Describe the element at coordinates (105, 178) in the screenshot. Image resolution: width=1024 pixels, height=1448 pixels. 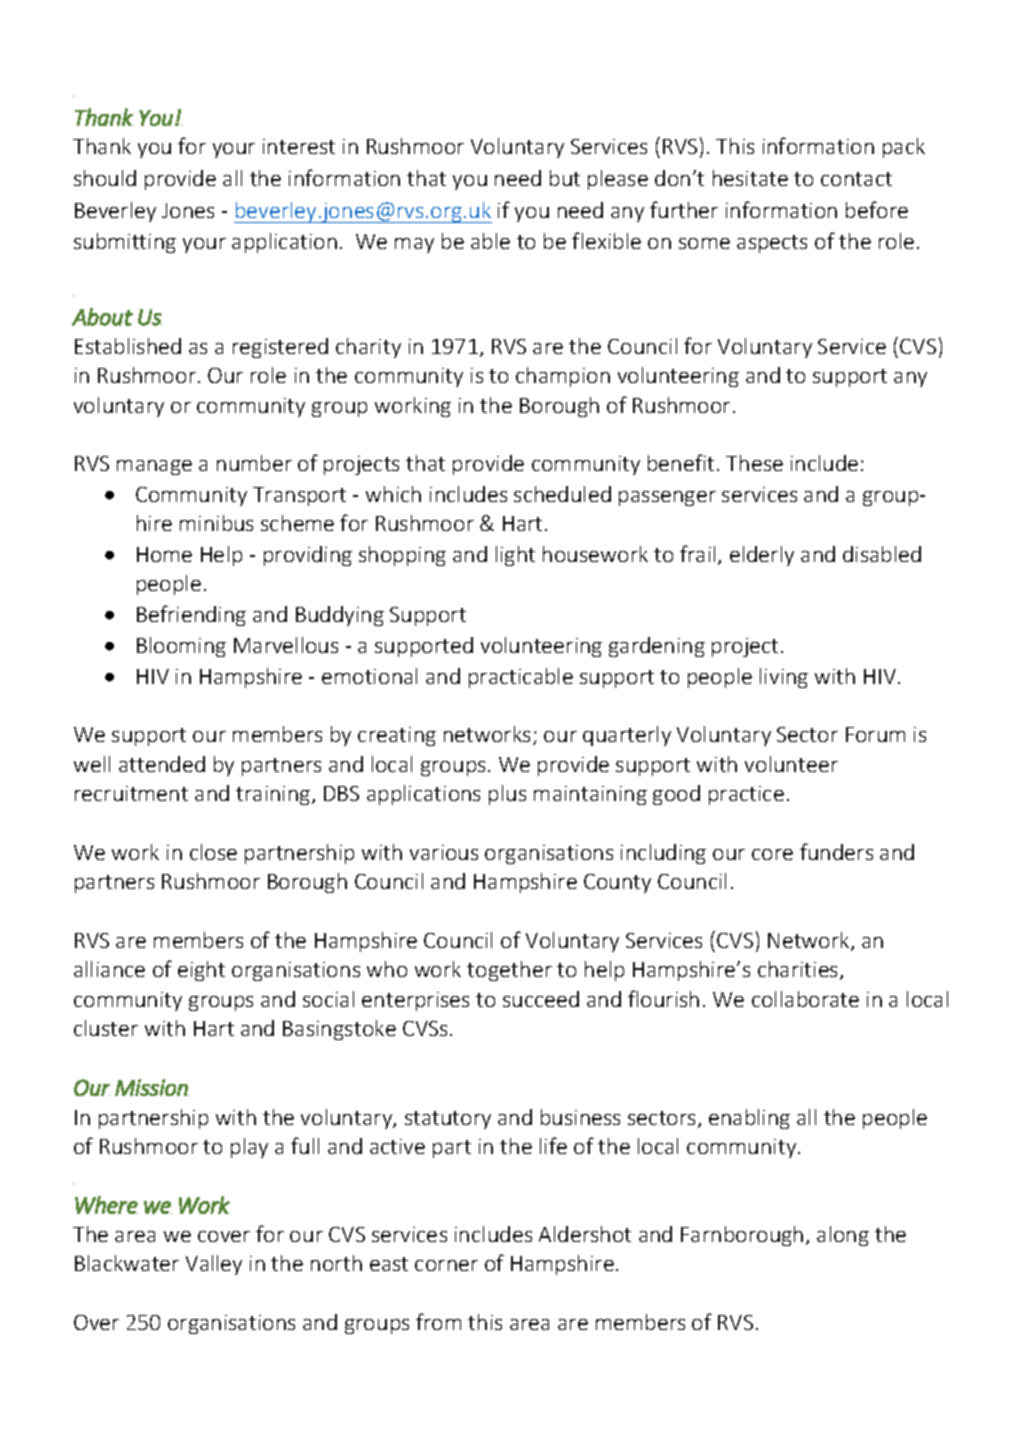
I see `should` at that location.
